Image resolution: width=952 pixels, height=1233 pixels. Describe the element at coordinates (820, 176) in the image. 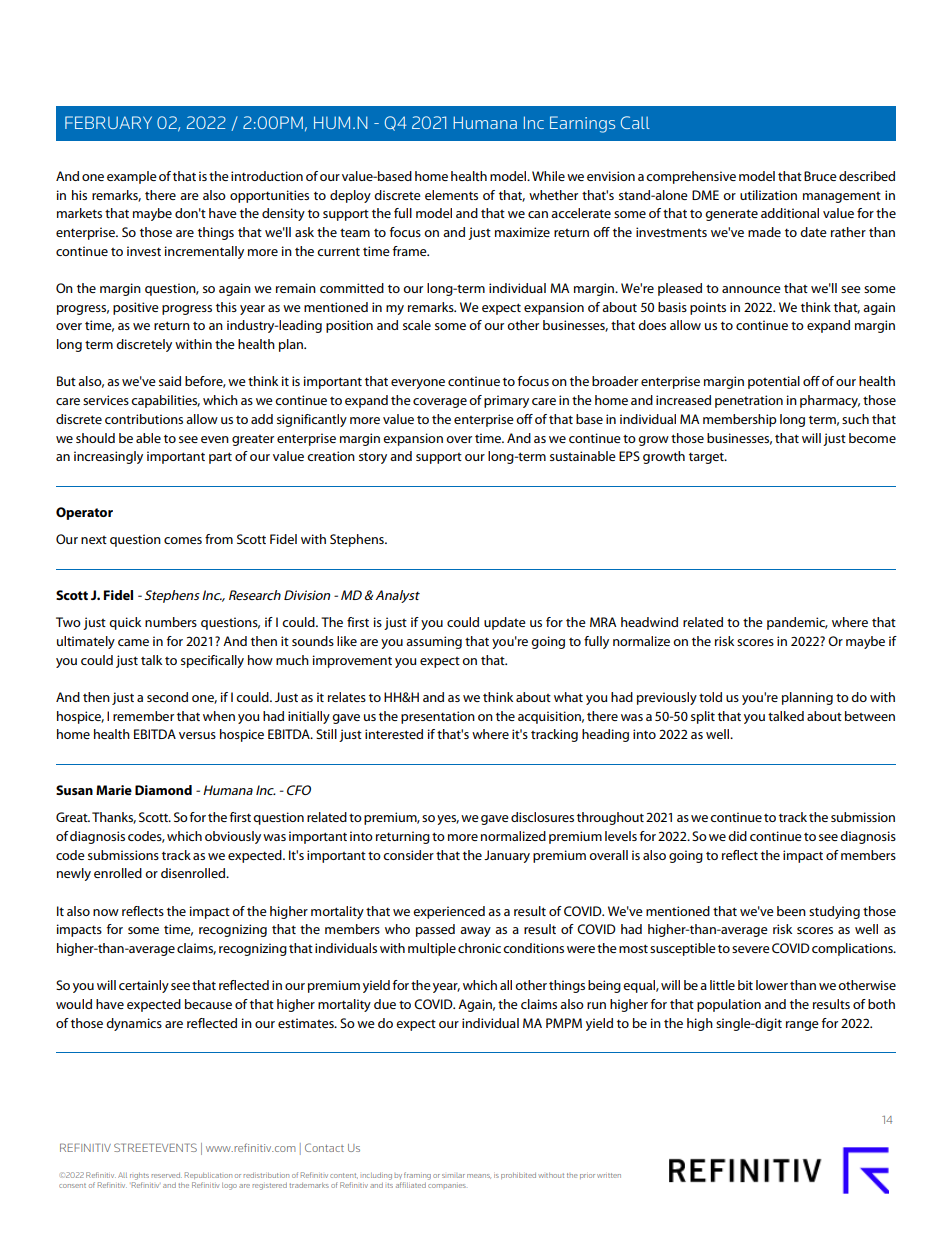

I see `Bruce` at that location.
